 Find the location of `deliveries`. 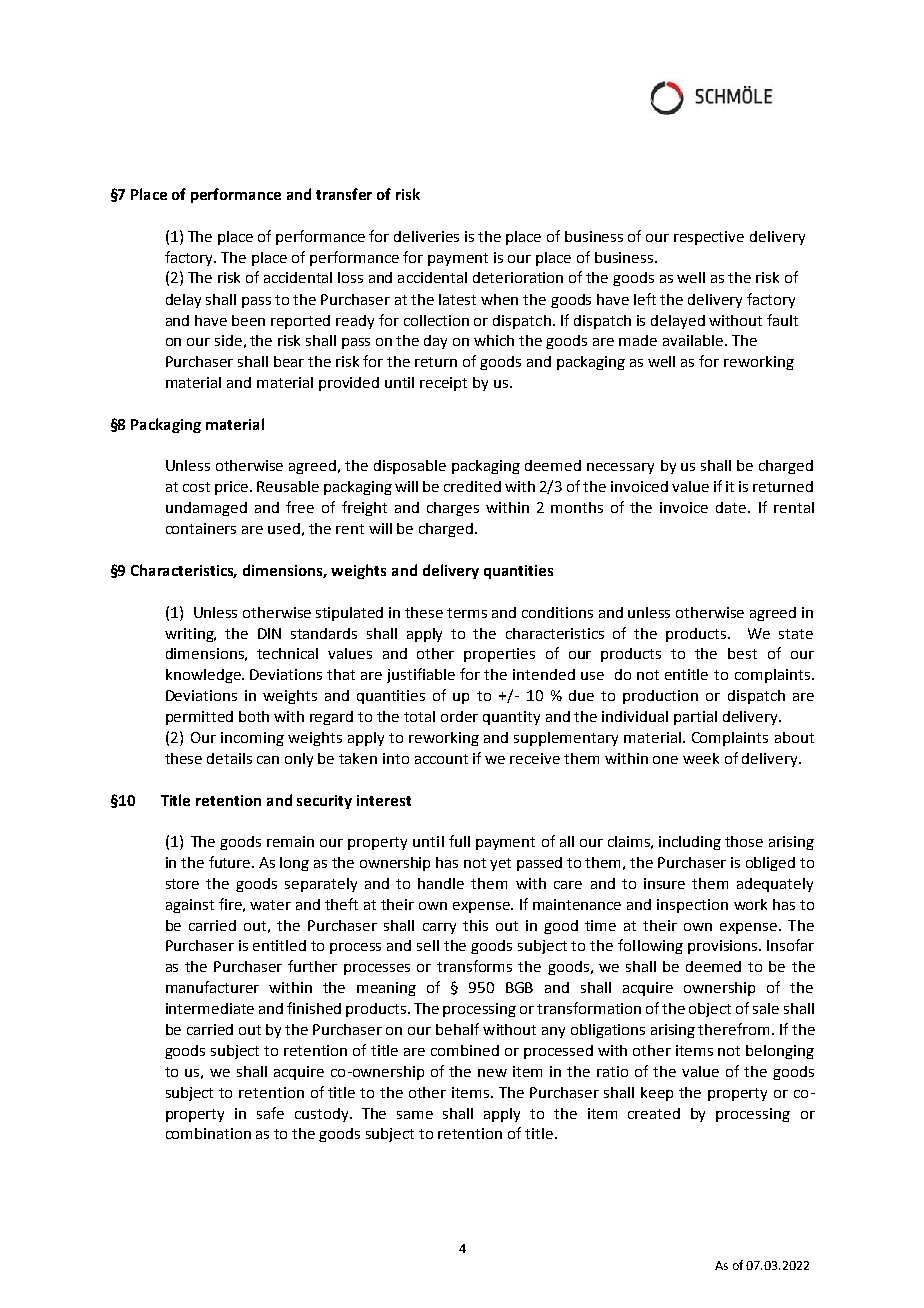

deliveries is located at coordinates (426, 236).
